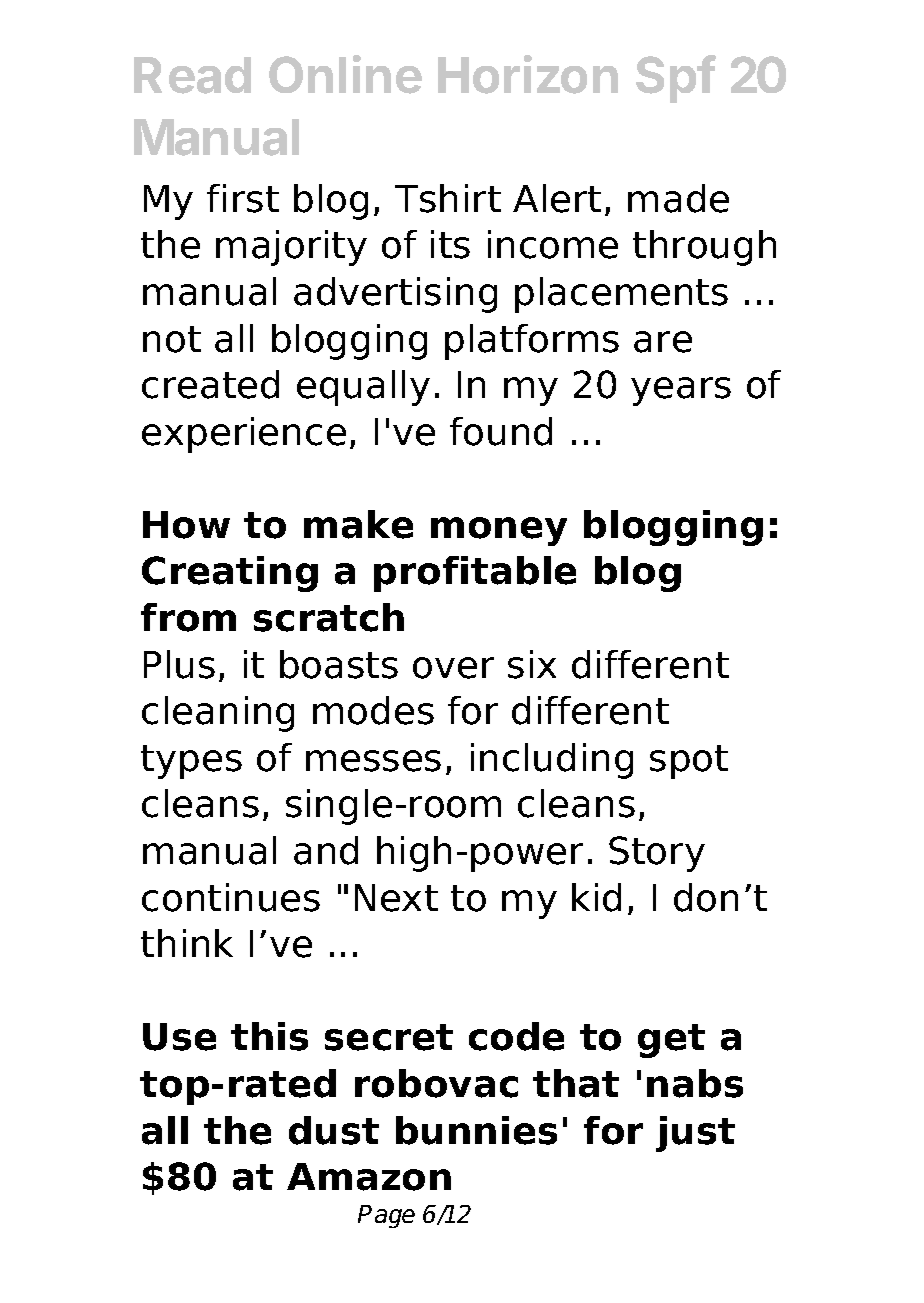  I want to click on Spf, so click(676, 79).
